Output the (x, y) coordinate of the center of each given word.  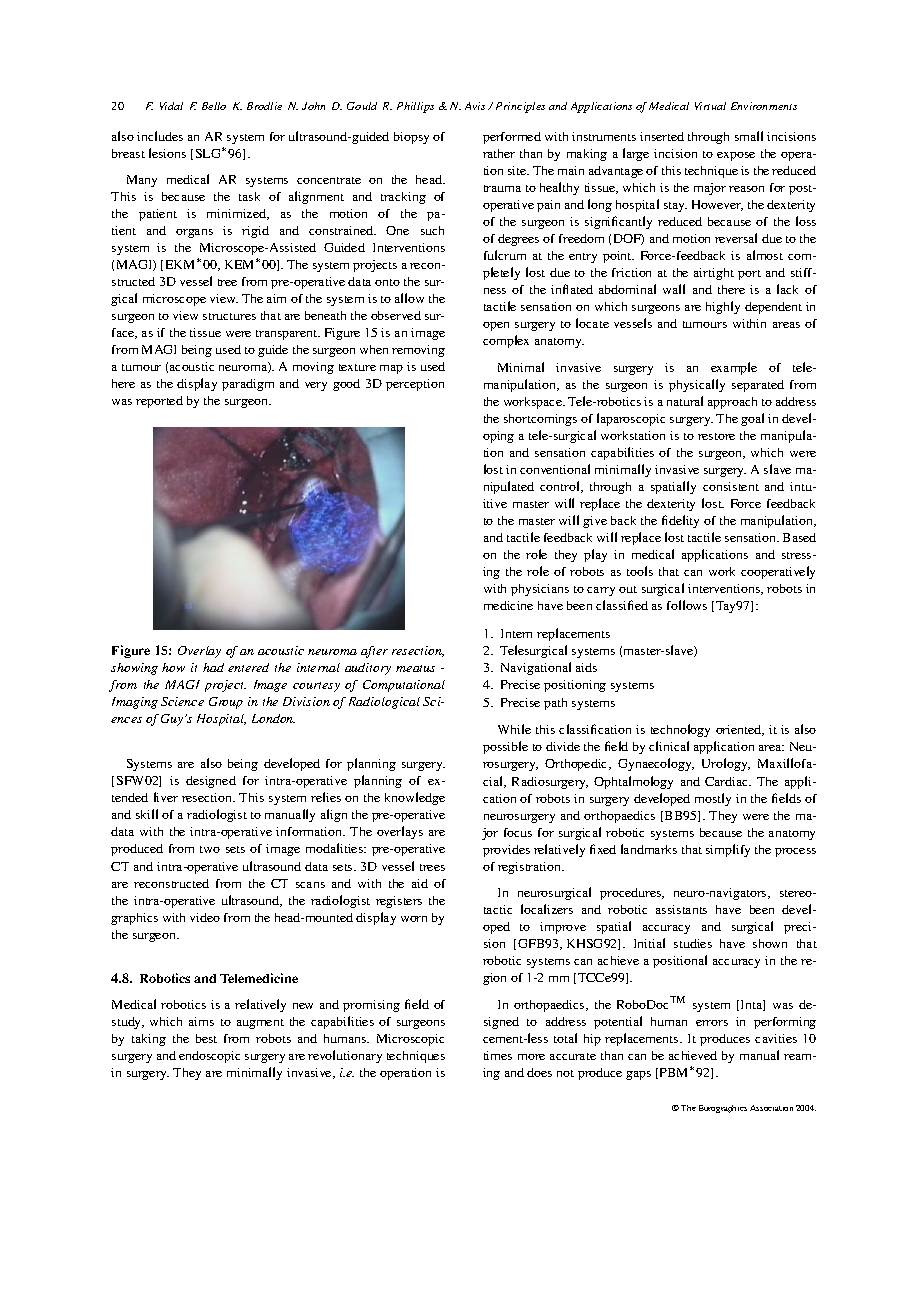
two (210, 849)
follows (687, 605)
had (213, 667)
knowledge (415, 798)
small (749, 136)
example (734, 368)
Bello (214, 106)
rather (499, 153)
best (206, 1038)
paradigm (248, 385)
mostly (713, 799)
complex (506, 341)
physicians (540, 590)
